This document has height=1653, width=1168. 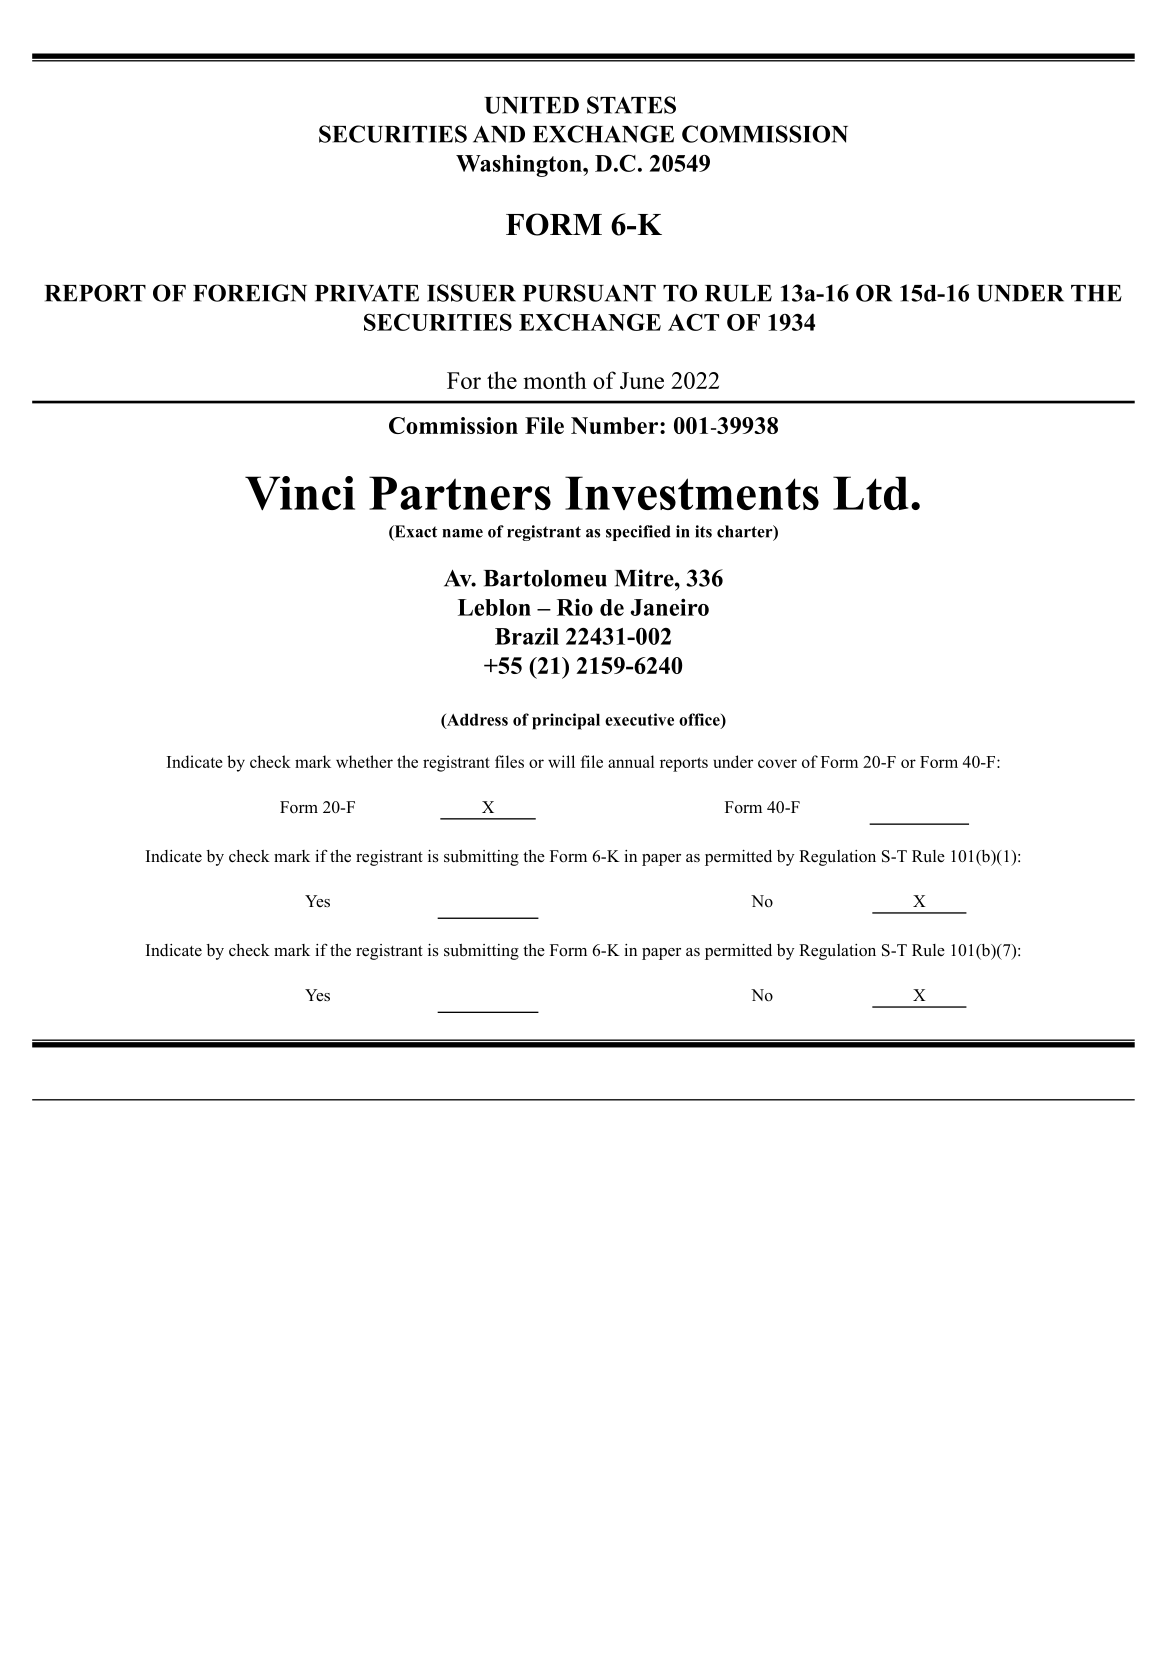 I want to click on Investments, so click(x=692, y=493).
